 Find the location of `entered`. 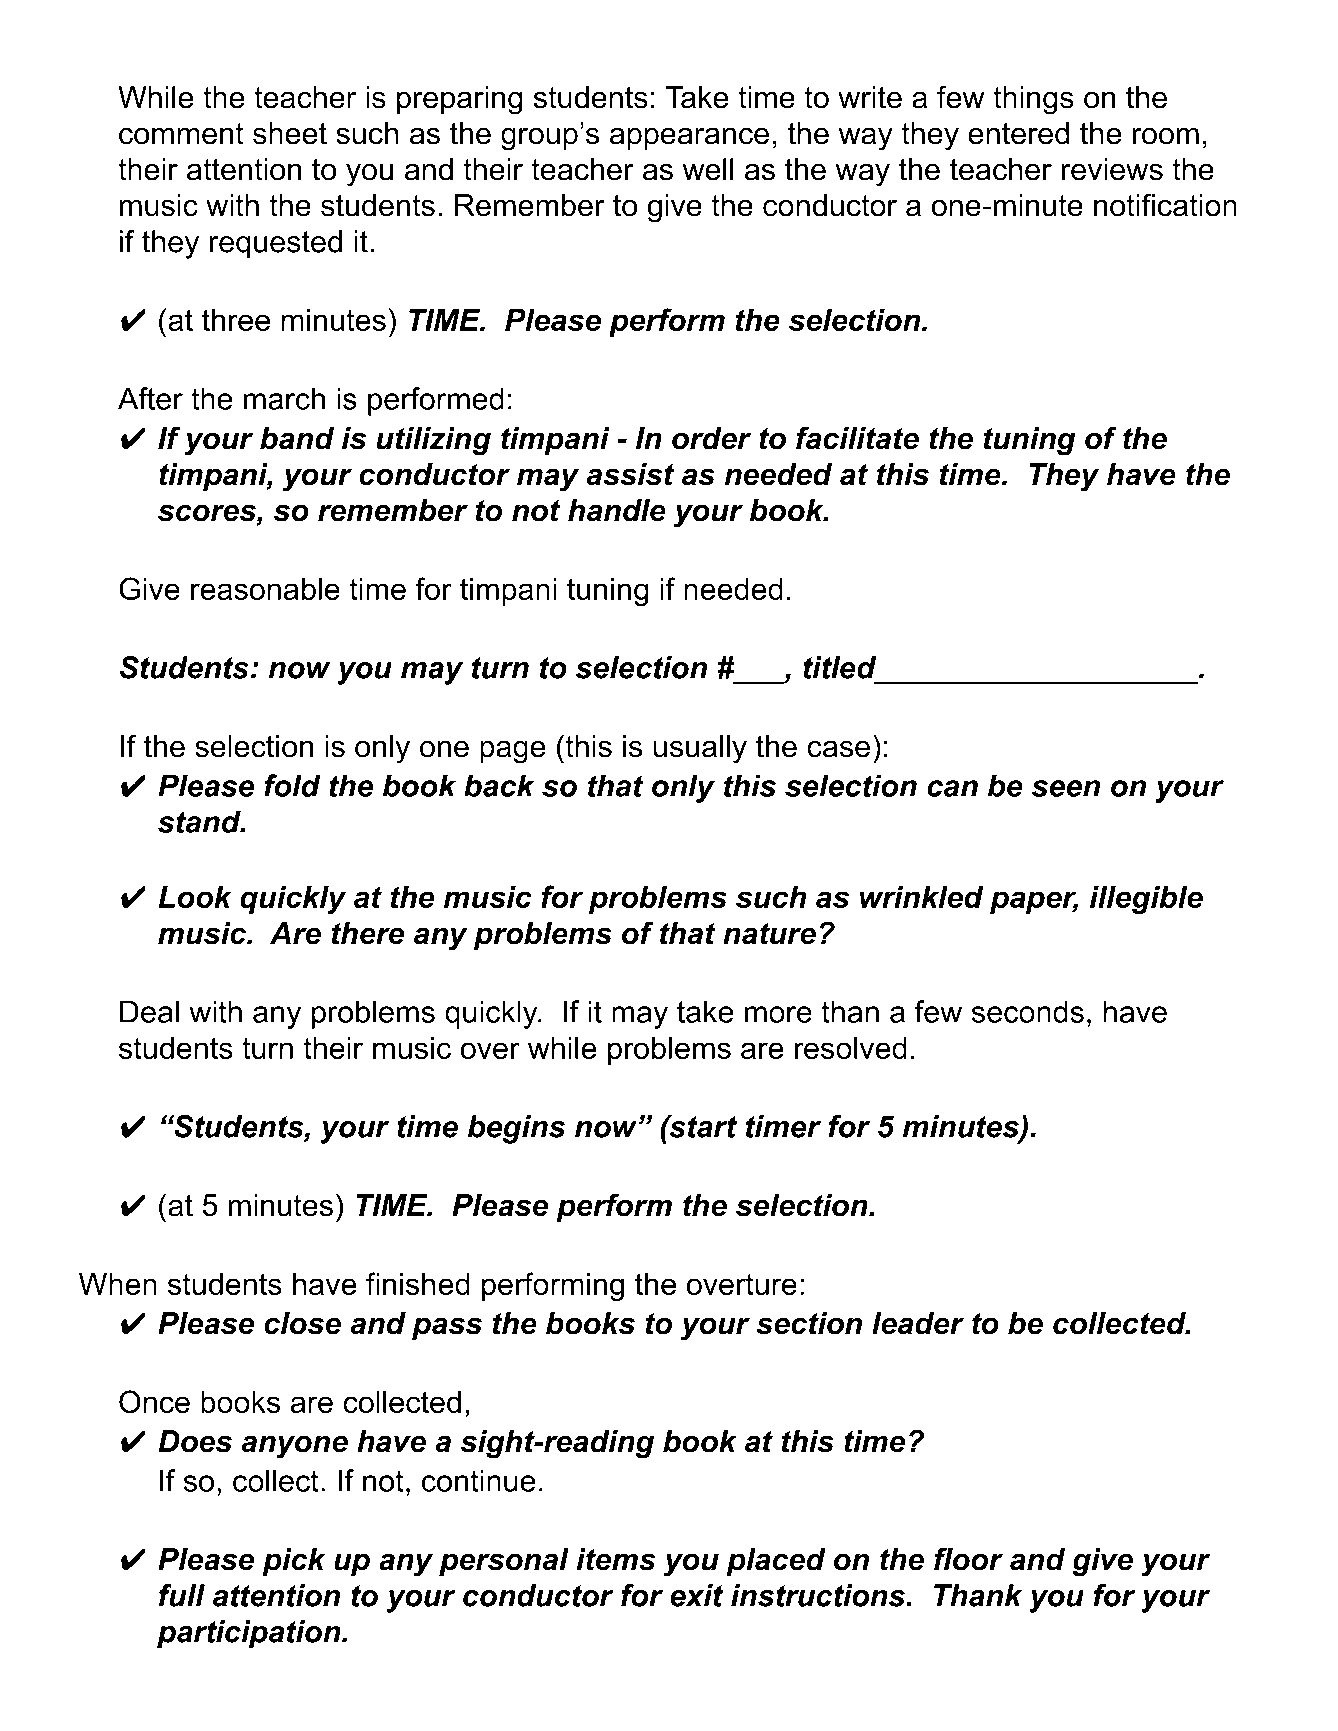

entered is located at coordinates (1018, 133).
